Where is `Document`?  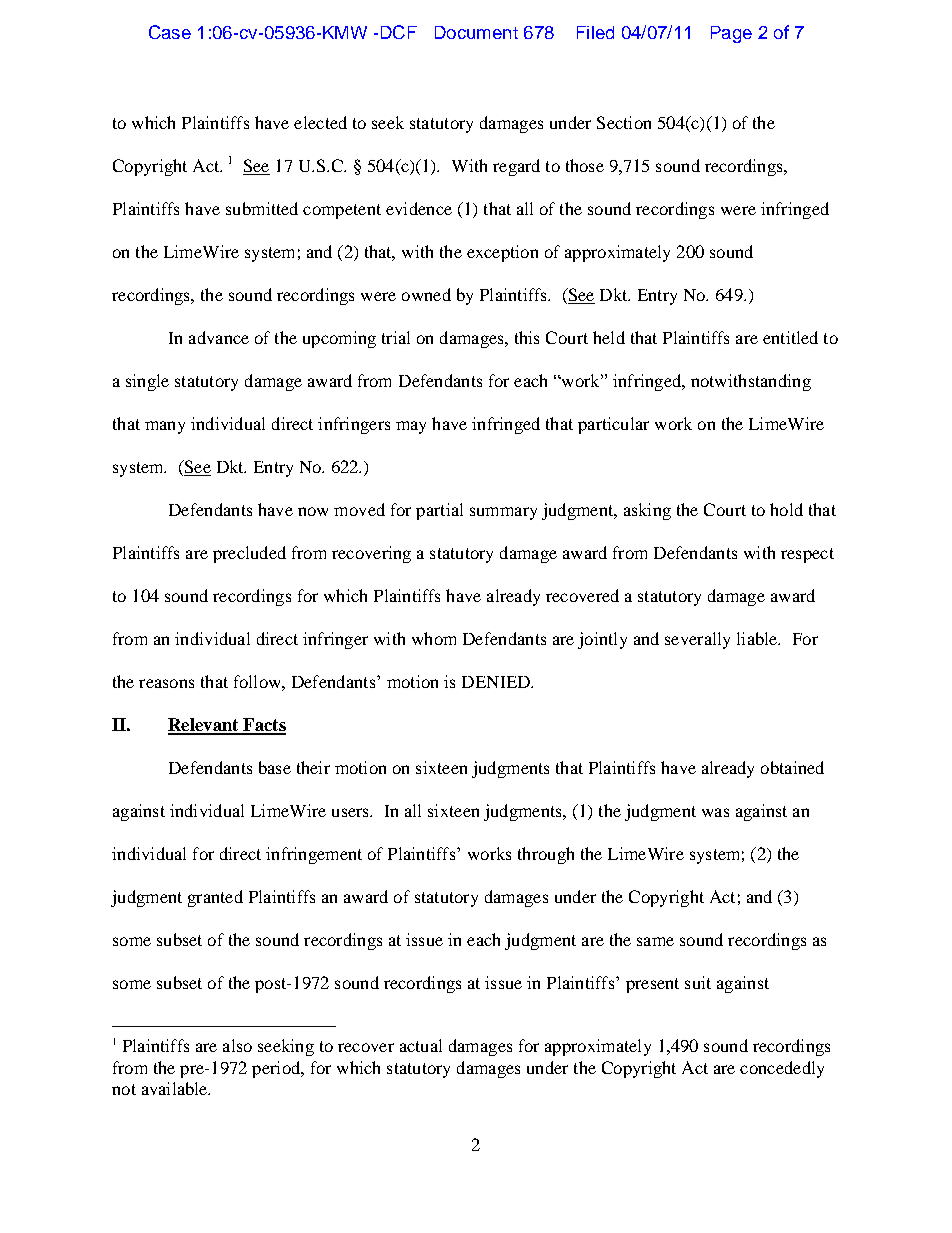
Document is located at coordinates (476, 32).
